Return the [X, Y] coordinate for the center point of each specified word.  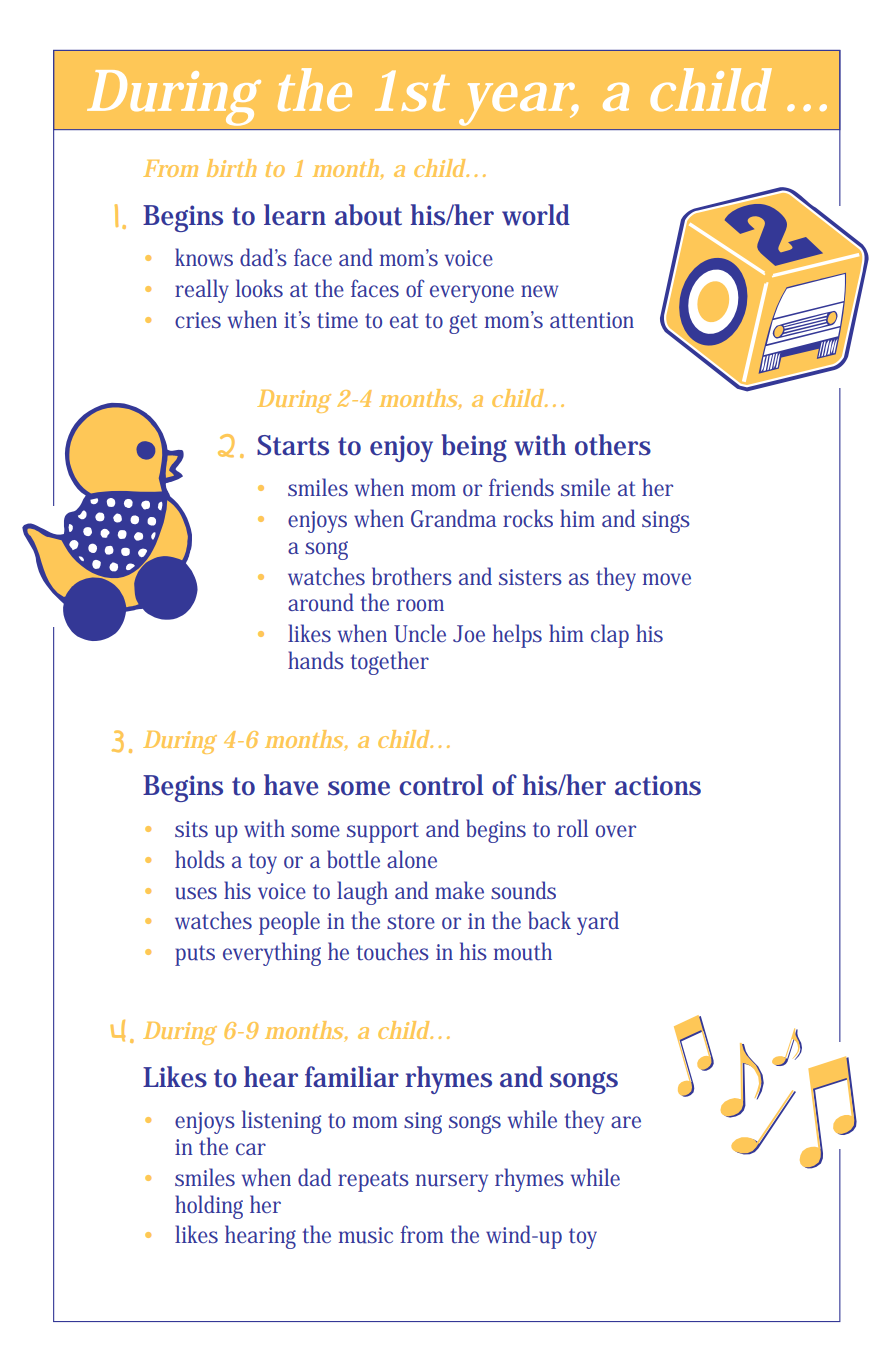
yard [598, 923]
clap [610, 636]
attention [592, 320]
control [441, 785]
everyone [472, 294]
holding [209, 1207]
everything [272, 954]
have [291, 785]
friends [521, 487]
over [616, 831]
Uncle [420, 633]
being [474, 448]
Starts [293, 445]
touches [393, 951]
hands [316, 660]
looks [259, 288]
